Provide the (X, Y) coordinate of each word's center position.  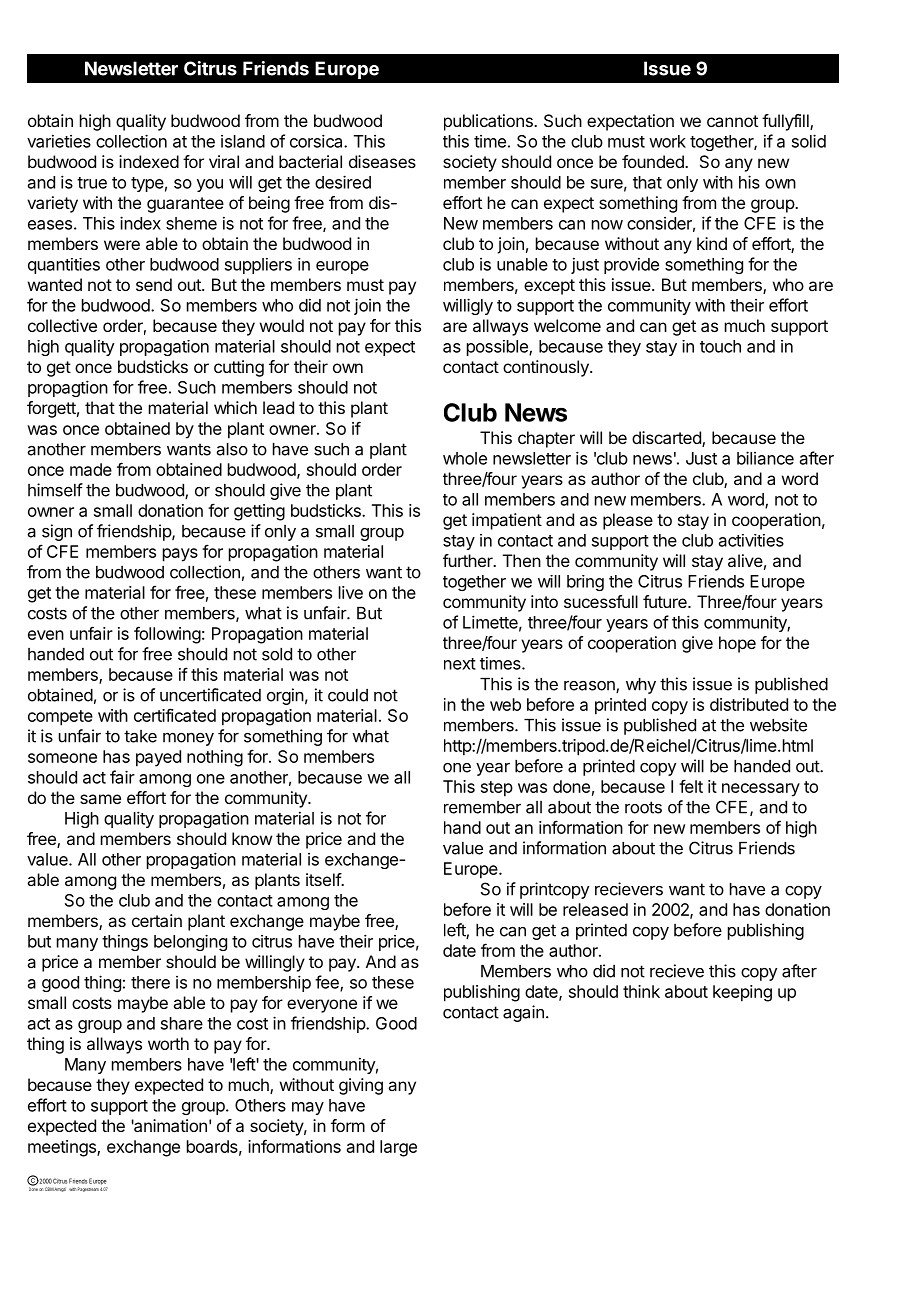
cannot (732, 121)
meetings (63, 1148)
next (460, 664)
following (167, 635)
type (147, 184)
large (398, 1148)
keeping (742, 993)
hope (737, 644)
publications (489, 122)
